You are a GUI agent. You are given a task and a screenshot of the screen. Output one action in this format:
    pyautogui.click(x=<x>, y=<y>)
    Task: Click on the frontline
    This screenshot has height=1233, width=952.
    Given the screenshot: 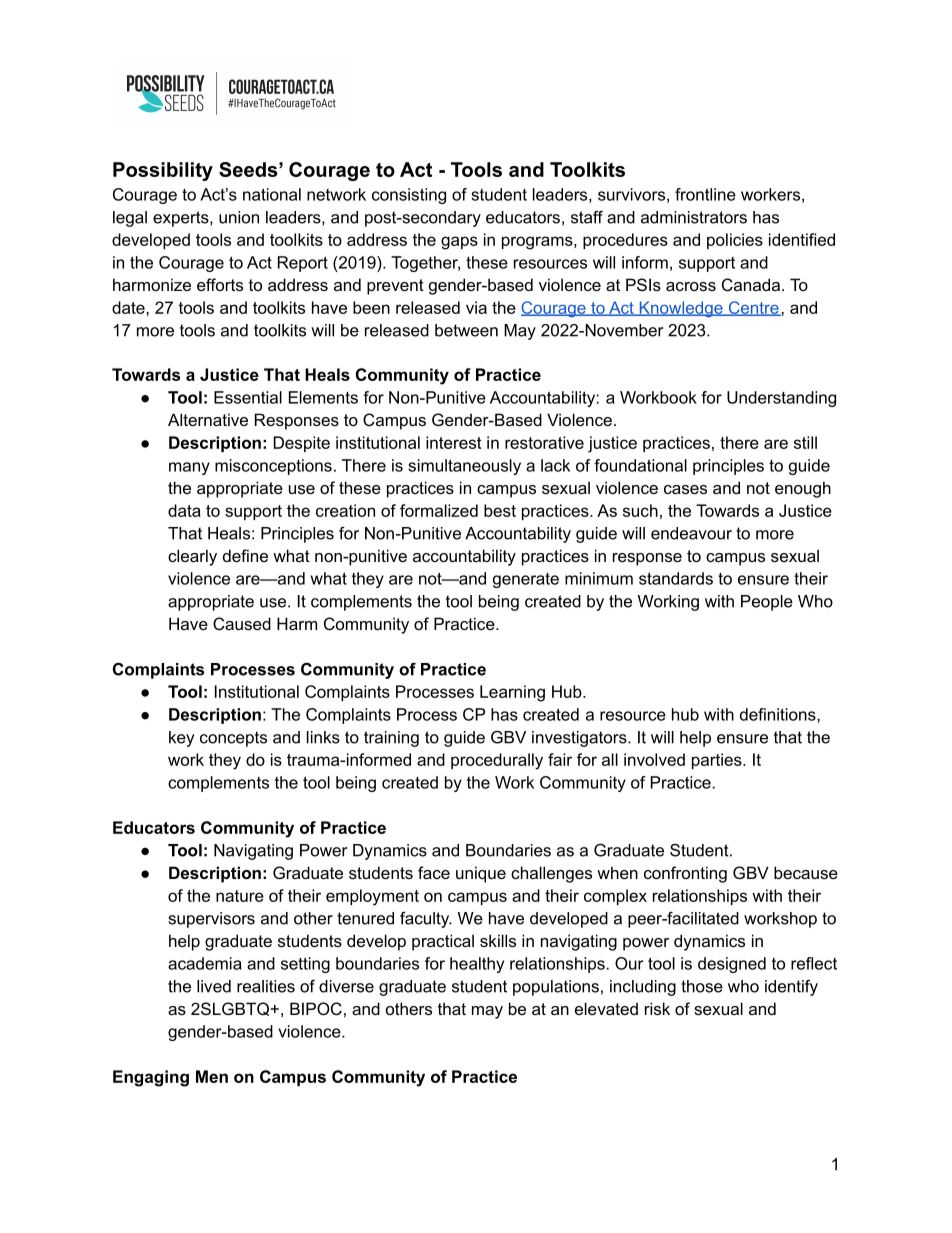 What is the action you would take?
    pyautogui.click(x=705, y=194)
